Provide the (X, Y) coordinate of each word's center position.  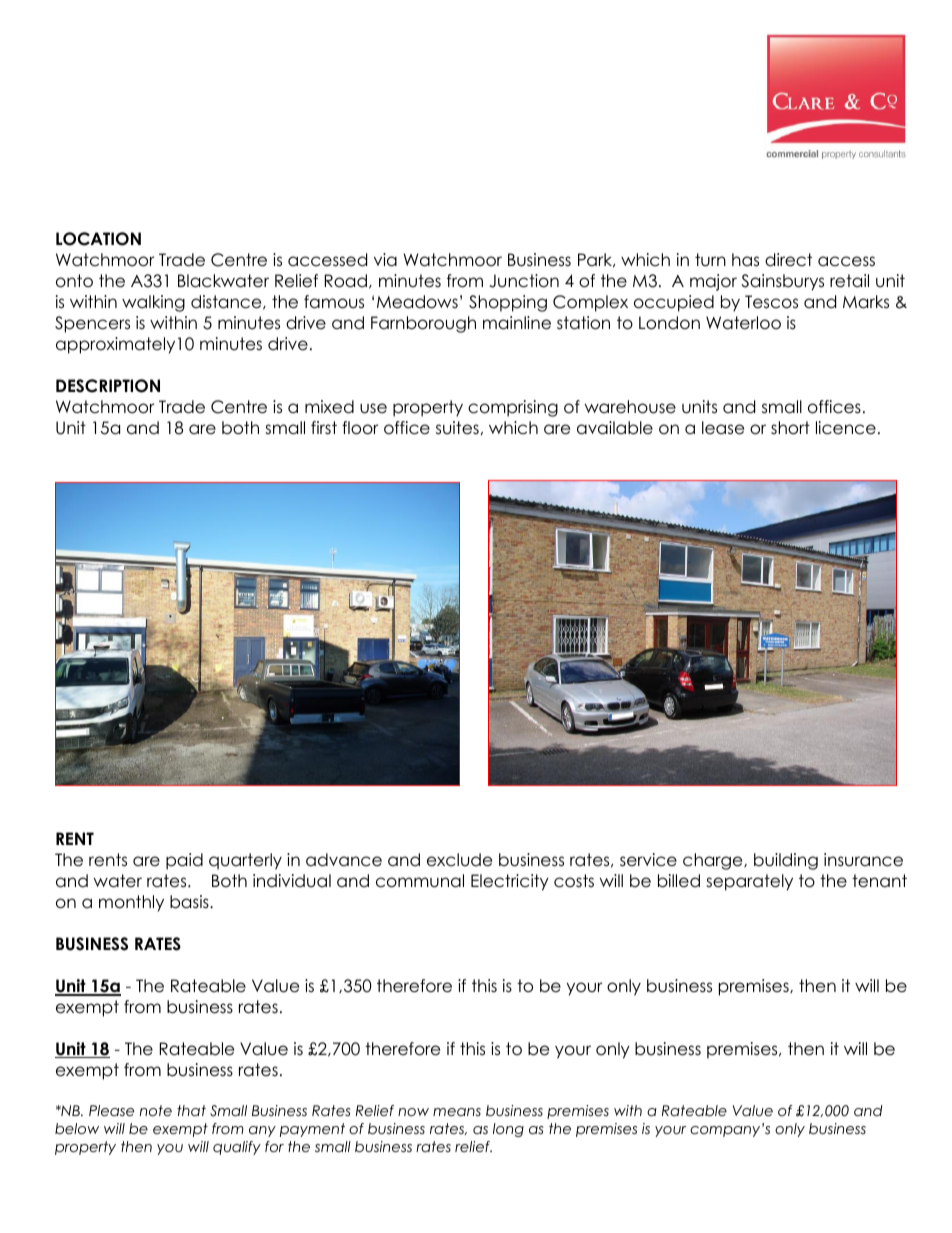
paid (184, 861)
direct (788, 260)
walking (153, 303)
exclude (459, 860)
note (156, 1110)
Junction (524, 281)
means (457, 1112)
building (786, 861)
